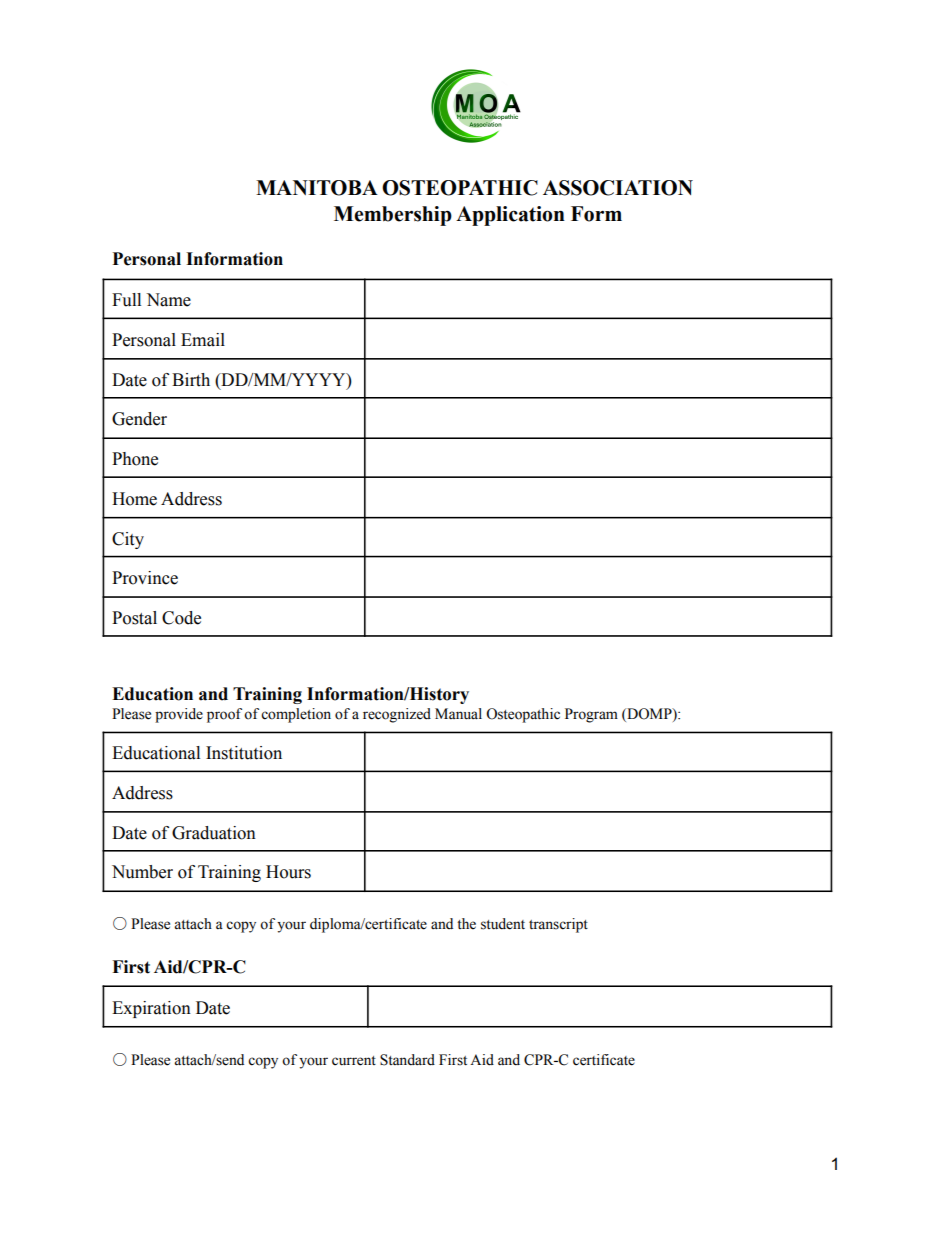 The width and height of the screenshot is (952, 1233). What do you see at coordinates (558, 925) in the screenshot?
I see `transcript` at bounding box center [558, 925].
